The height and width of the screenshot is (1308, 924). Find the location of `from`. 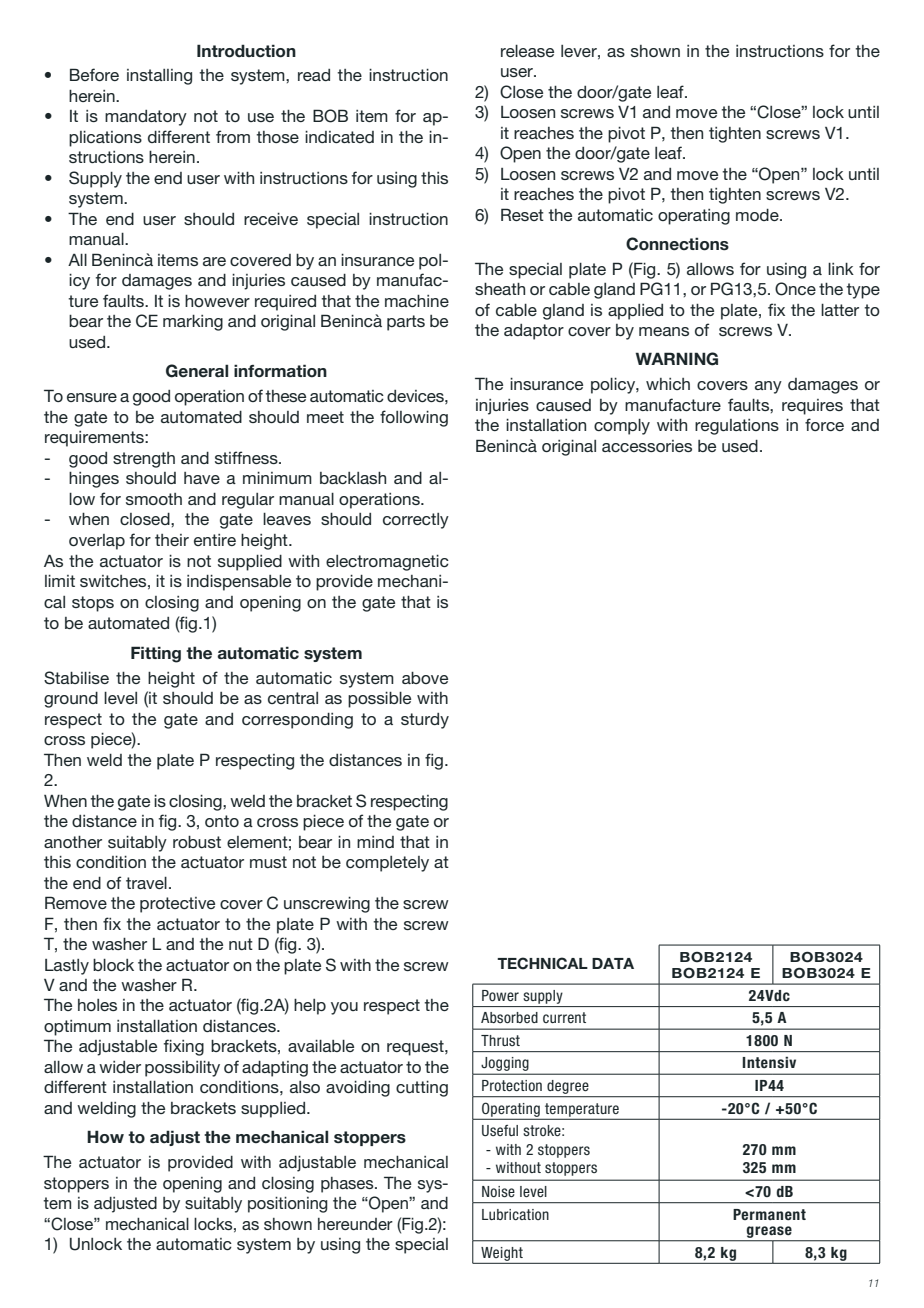

from is located at coordinates (233, 136).
